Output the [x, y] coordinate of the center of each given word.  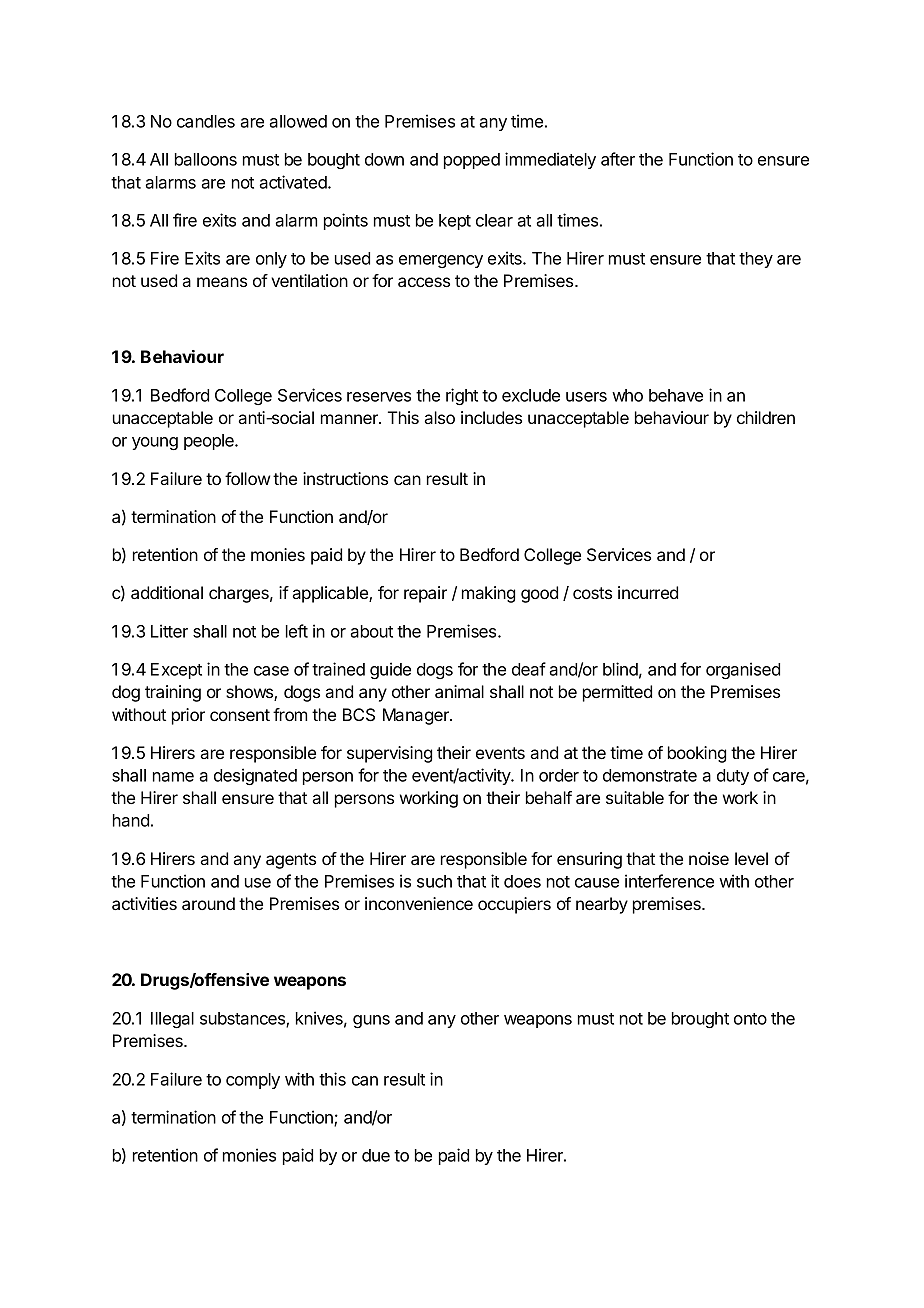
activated [294, 182]
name [173, 777]
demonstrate [650, 775]
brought [700, 1020]
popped [472, 161]
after [618, 159]
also [439, 417]
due [376, 1155]
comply [253, 1081]
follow [247, 478]
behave [676, 395]
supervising [389, 754]
